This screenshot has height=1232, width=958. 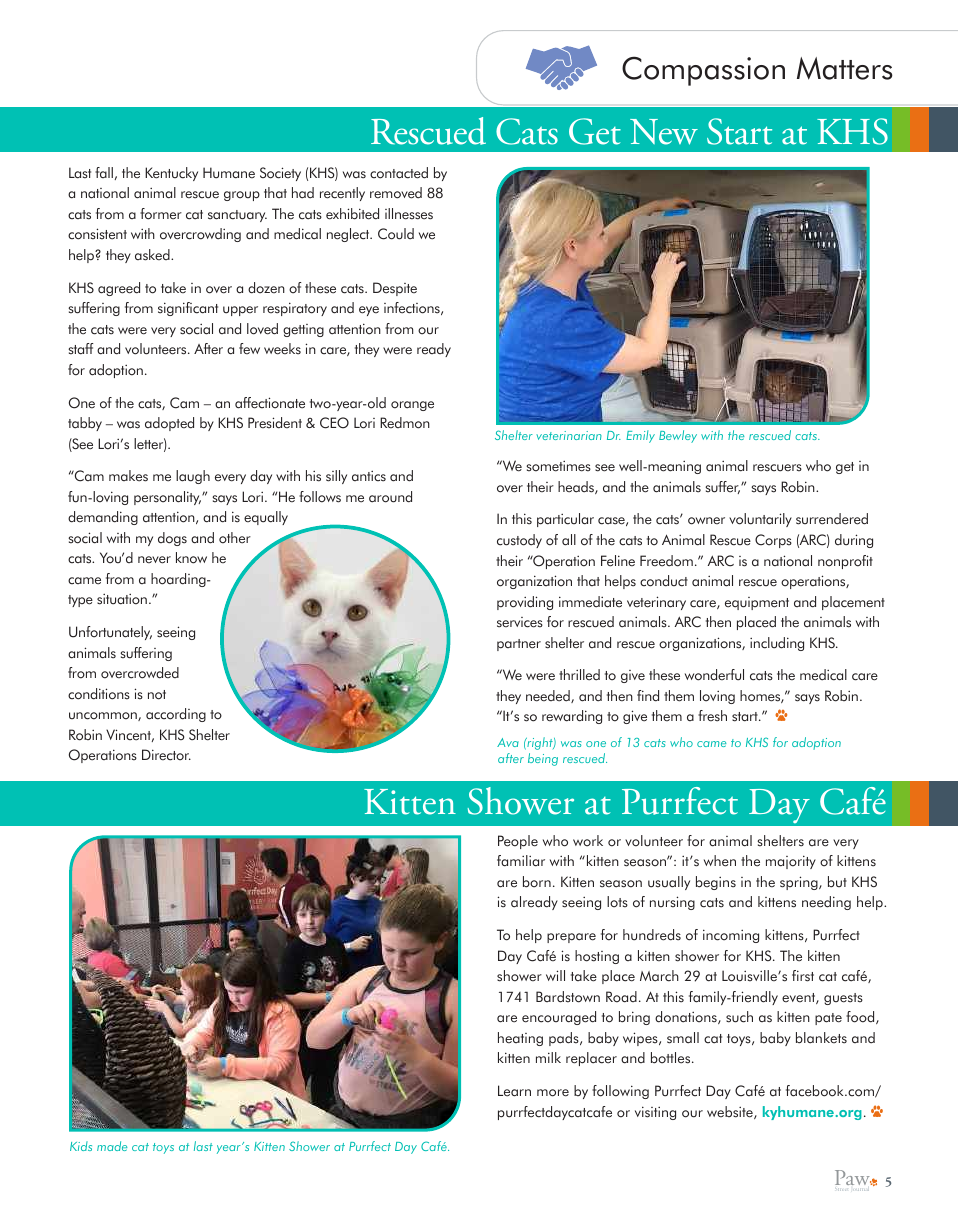 What do you see at coordinates (169, 424) in the screenshot?
I see `adopted` at bounding box center [169, 424].
